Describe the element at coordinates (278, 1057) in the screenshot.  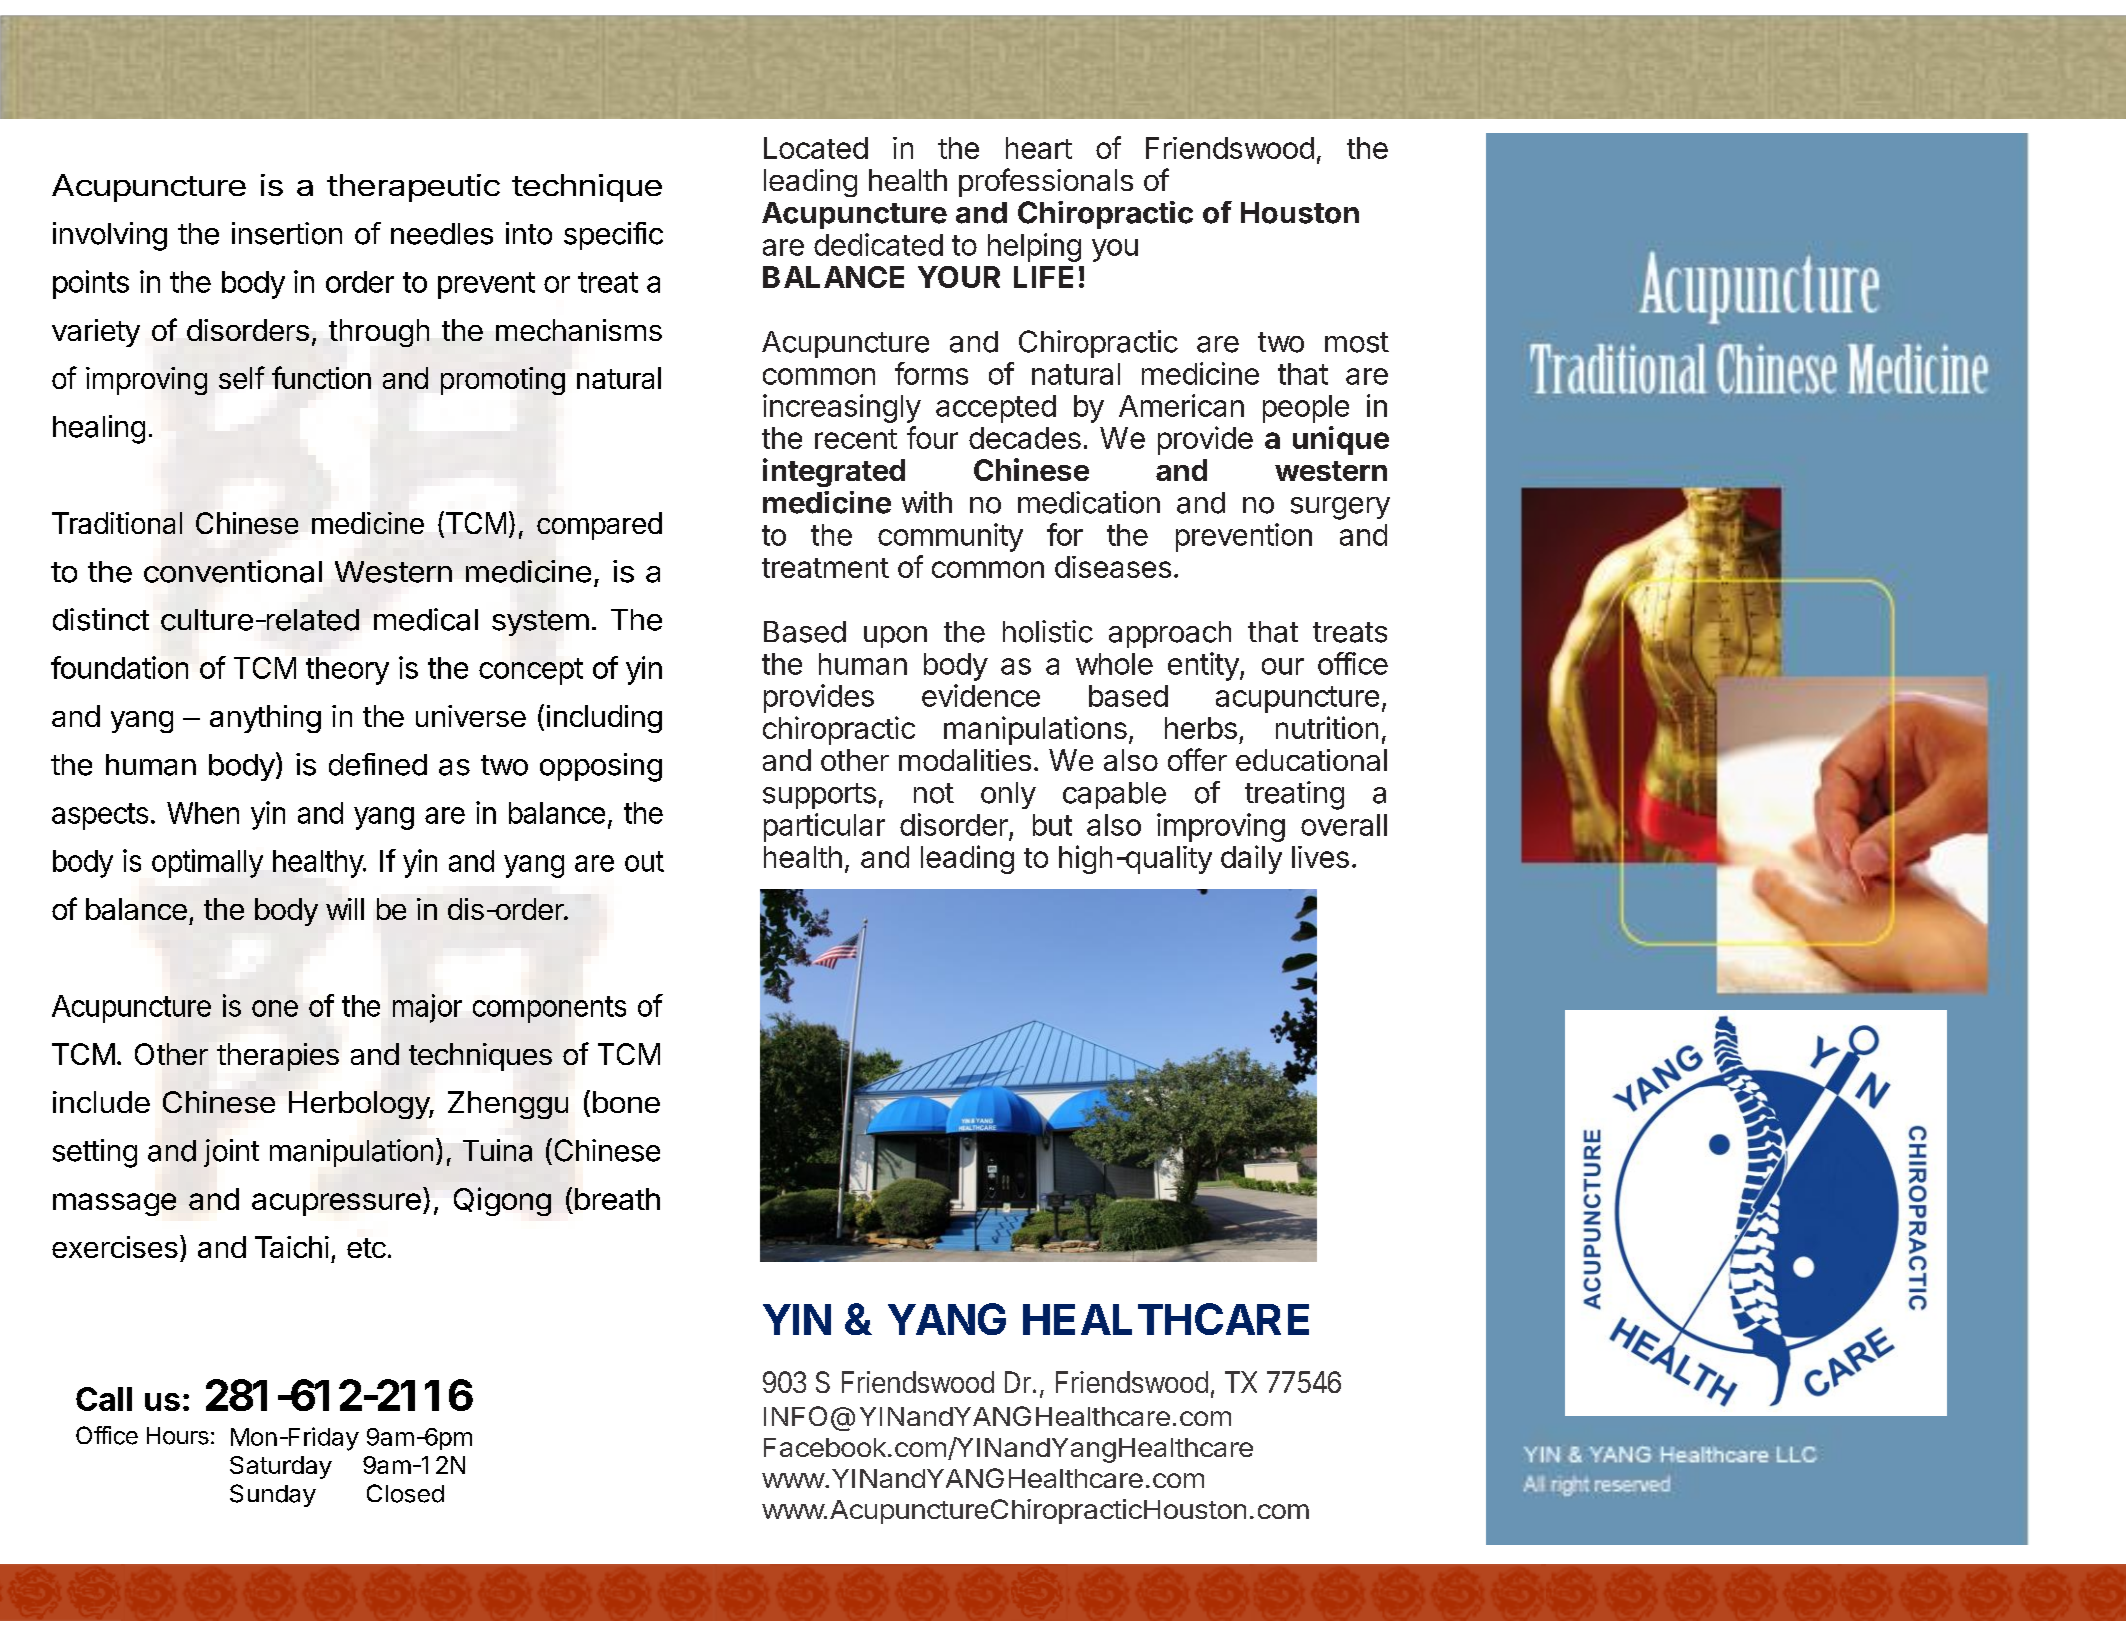
I see `therapies` at that location.
